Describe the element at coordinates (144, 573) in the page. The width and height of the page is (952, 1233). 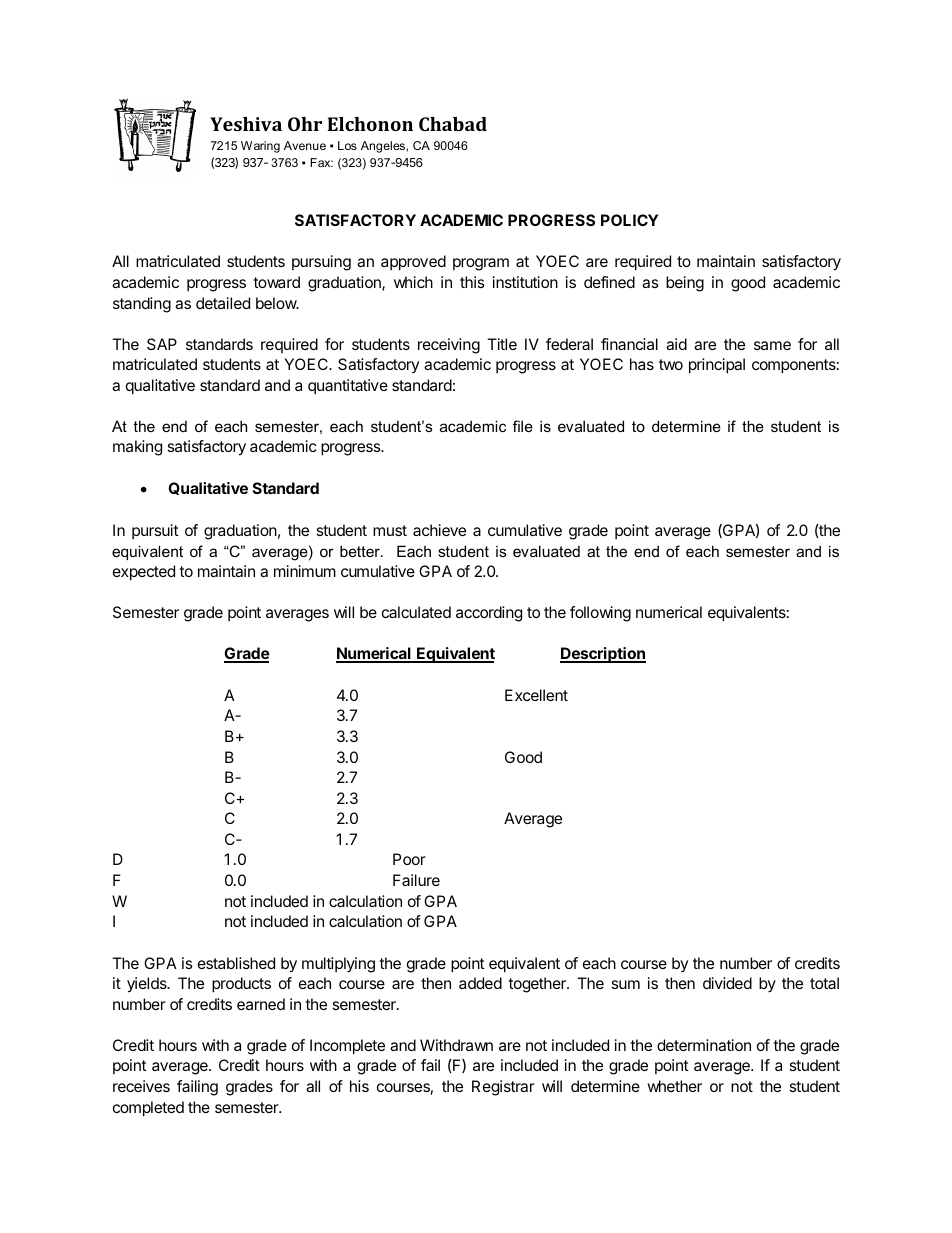
I see `expected` at that location.
